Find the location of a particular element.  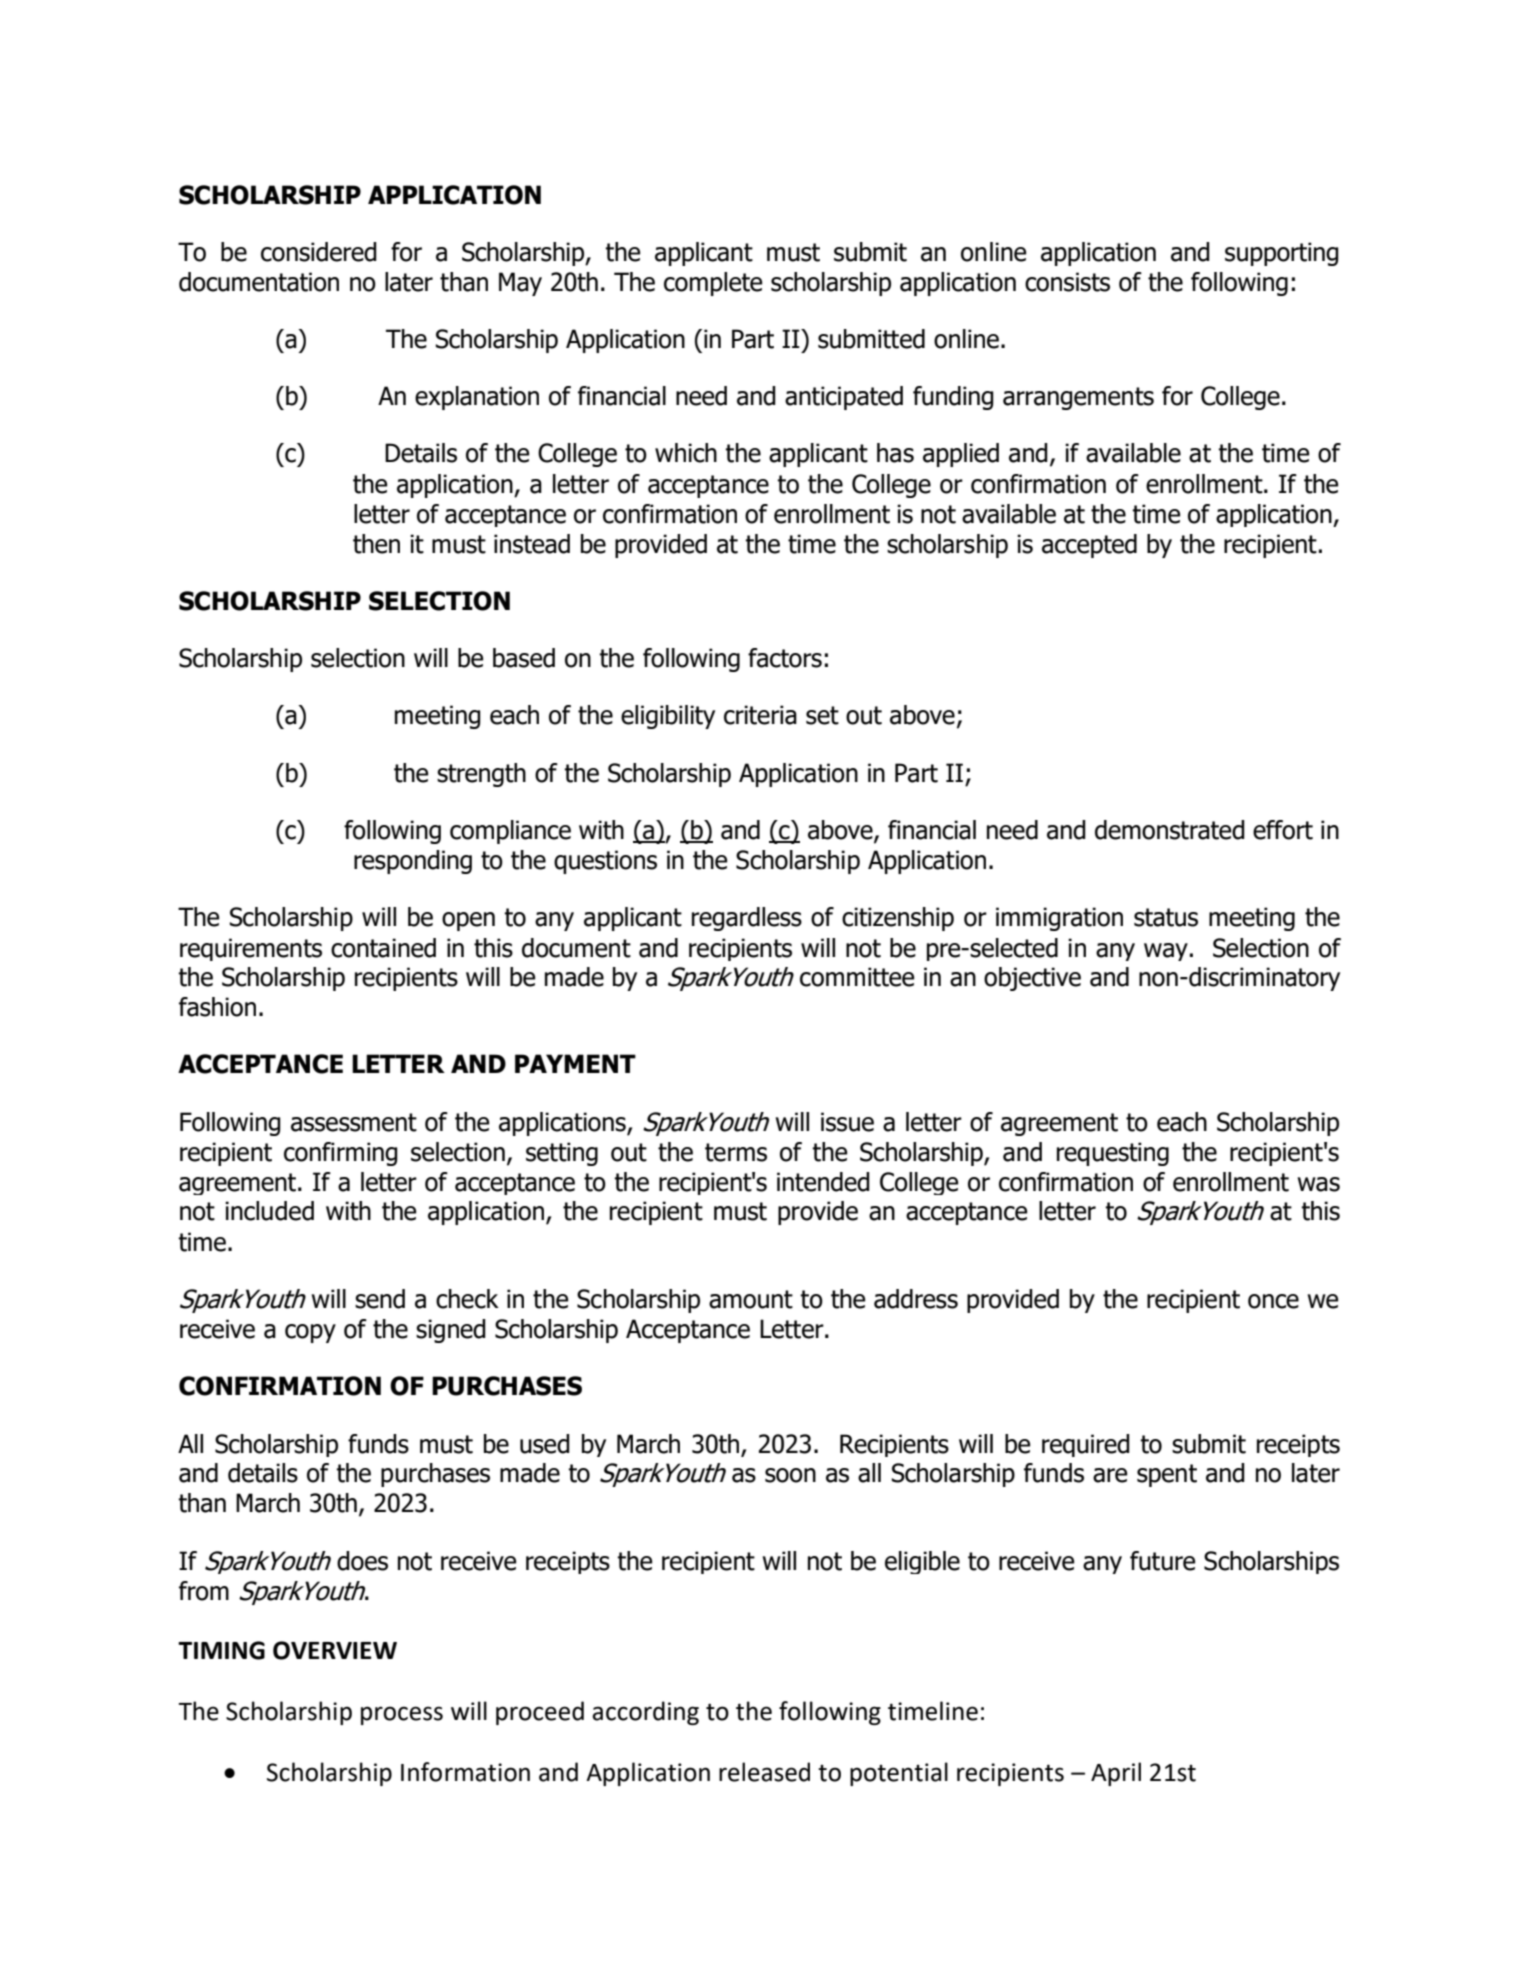

criteria is located at coordinates (760, 715).
